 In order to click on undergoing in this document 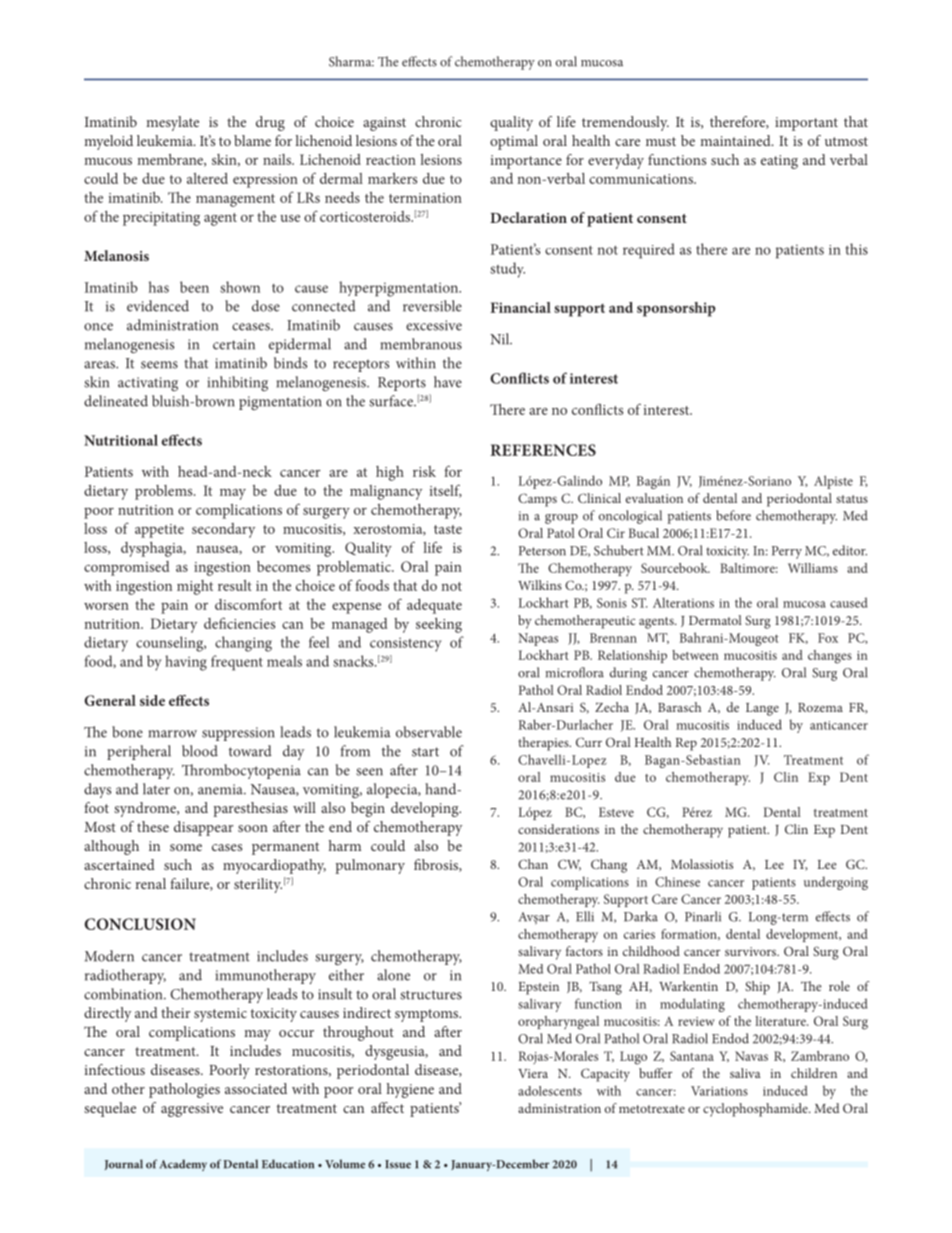, I will do `click(836, 883)`.
